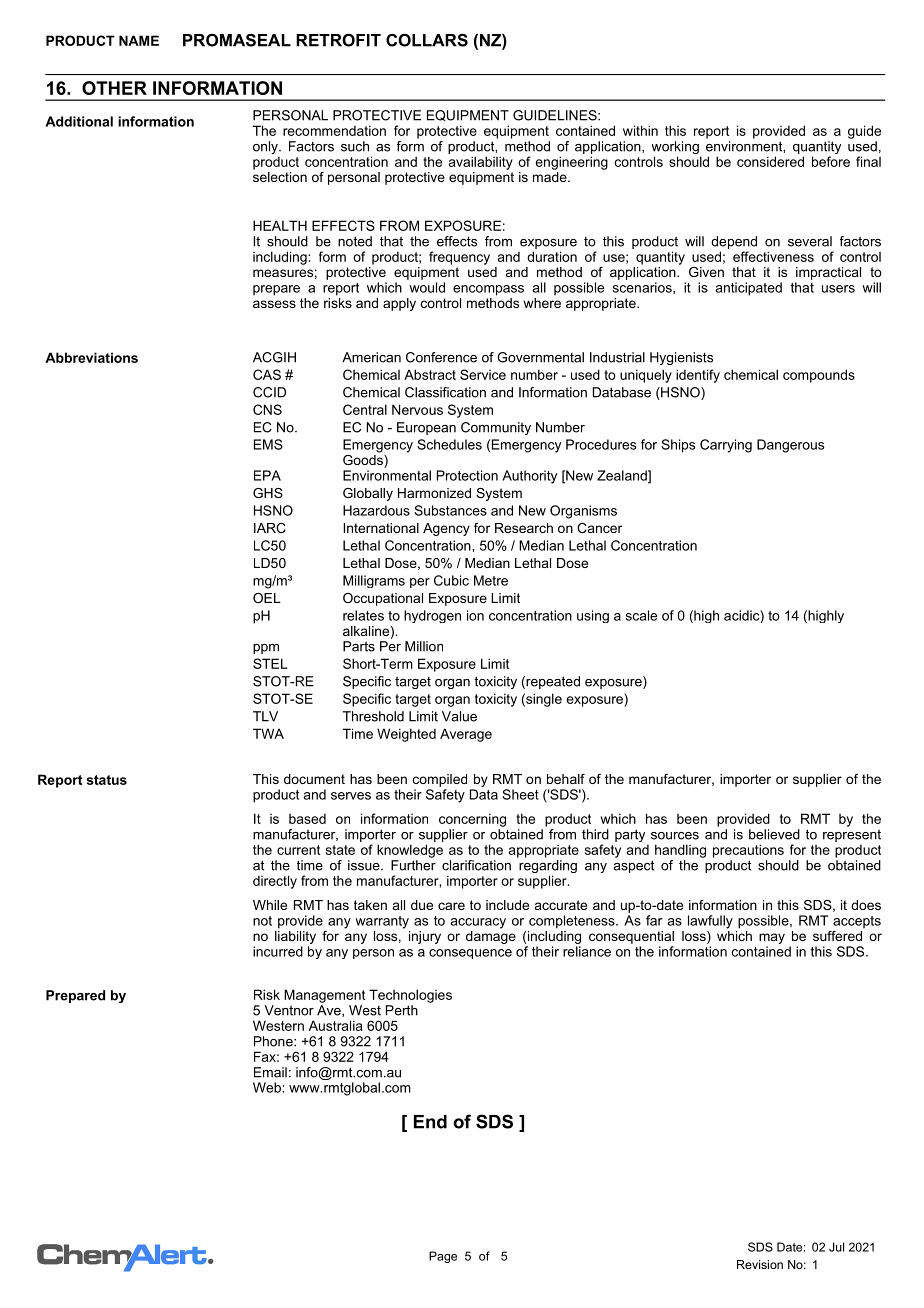 The height and width of the screenshot is (1308, 924). What do you see at coordinates (772, 938) in the screenshot?
I see `may` at bounding box center [772, 938].
